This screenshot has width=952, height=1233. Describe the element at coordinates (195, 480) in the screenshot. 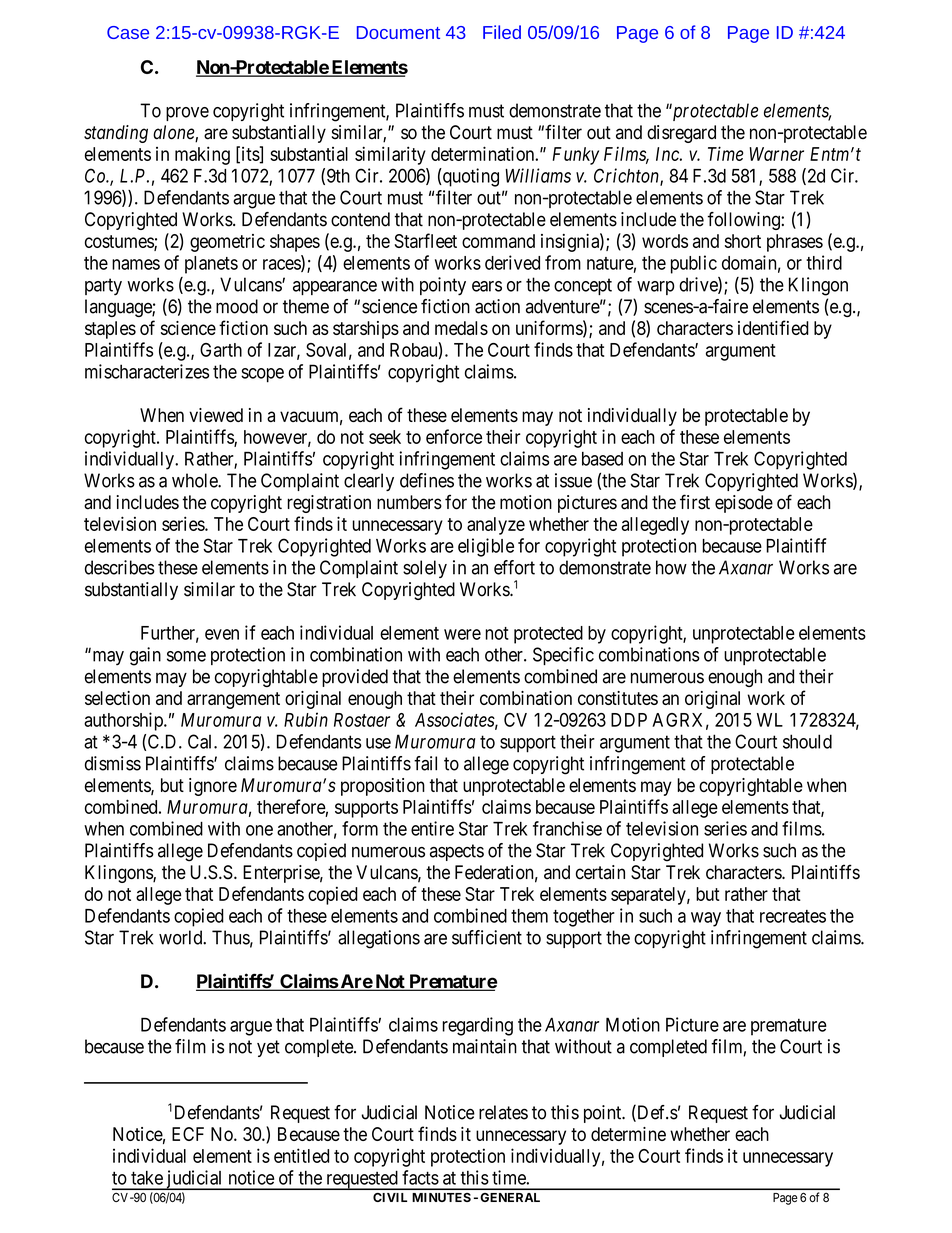

I see `whole` at that location.
